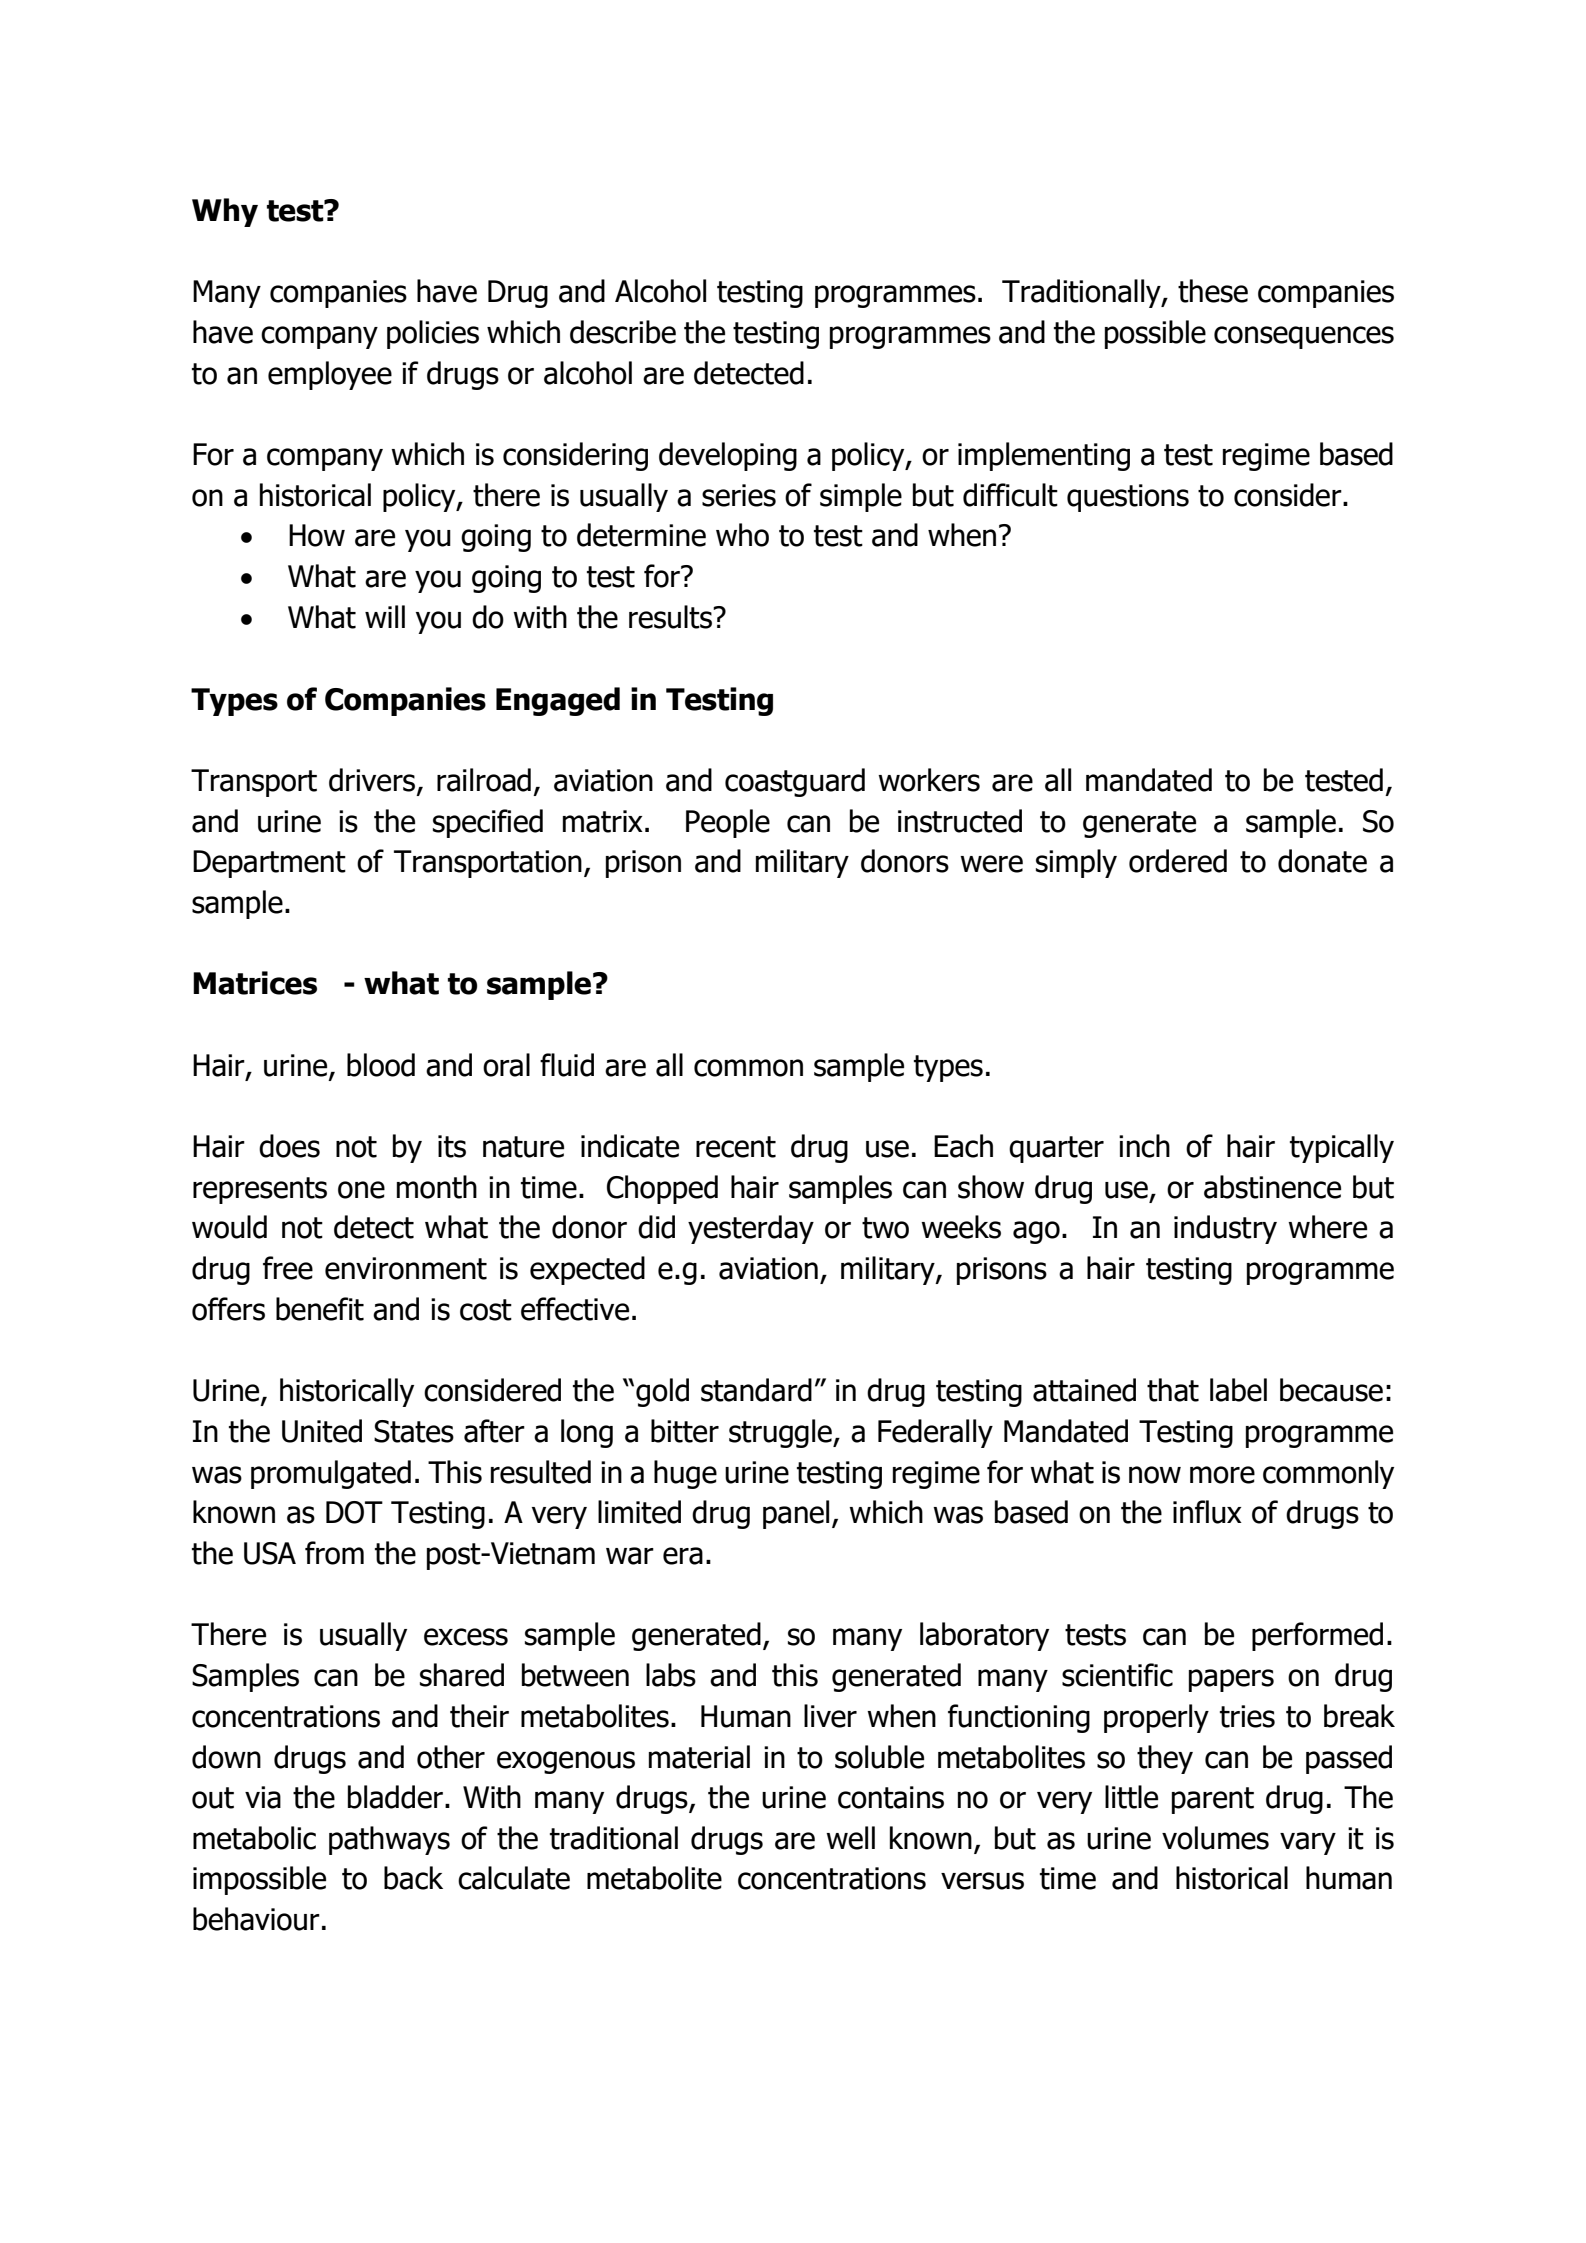  What do you see at coordinates (1178, 861) in the screenshot?
I see `ordered` at bounding box center [1178, 861].
